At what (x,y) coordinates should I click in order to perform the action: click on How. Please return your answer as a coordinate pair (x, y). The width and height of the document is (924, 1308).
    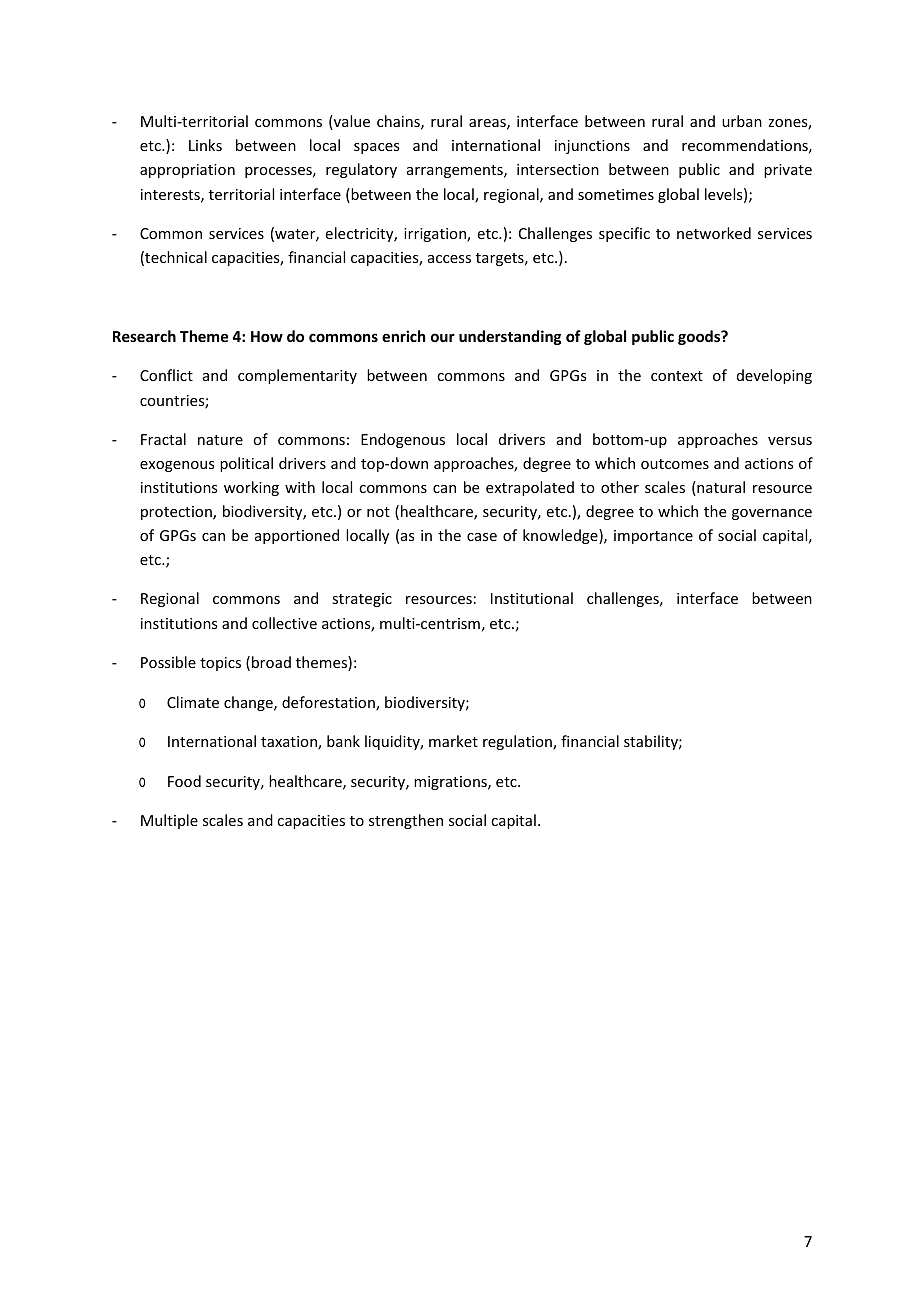
    Looking at the image, I should click on (267, 336).
